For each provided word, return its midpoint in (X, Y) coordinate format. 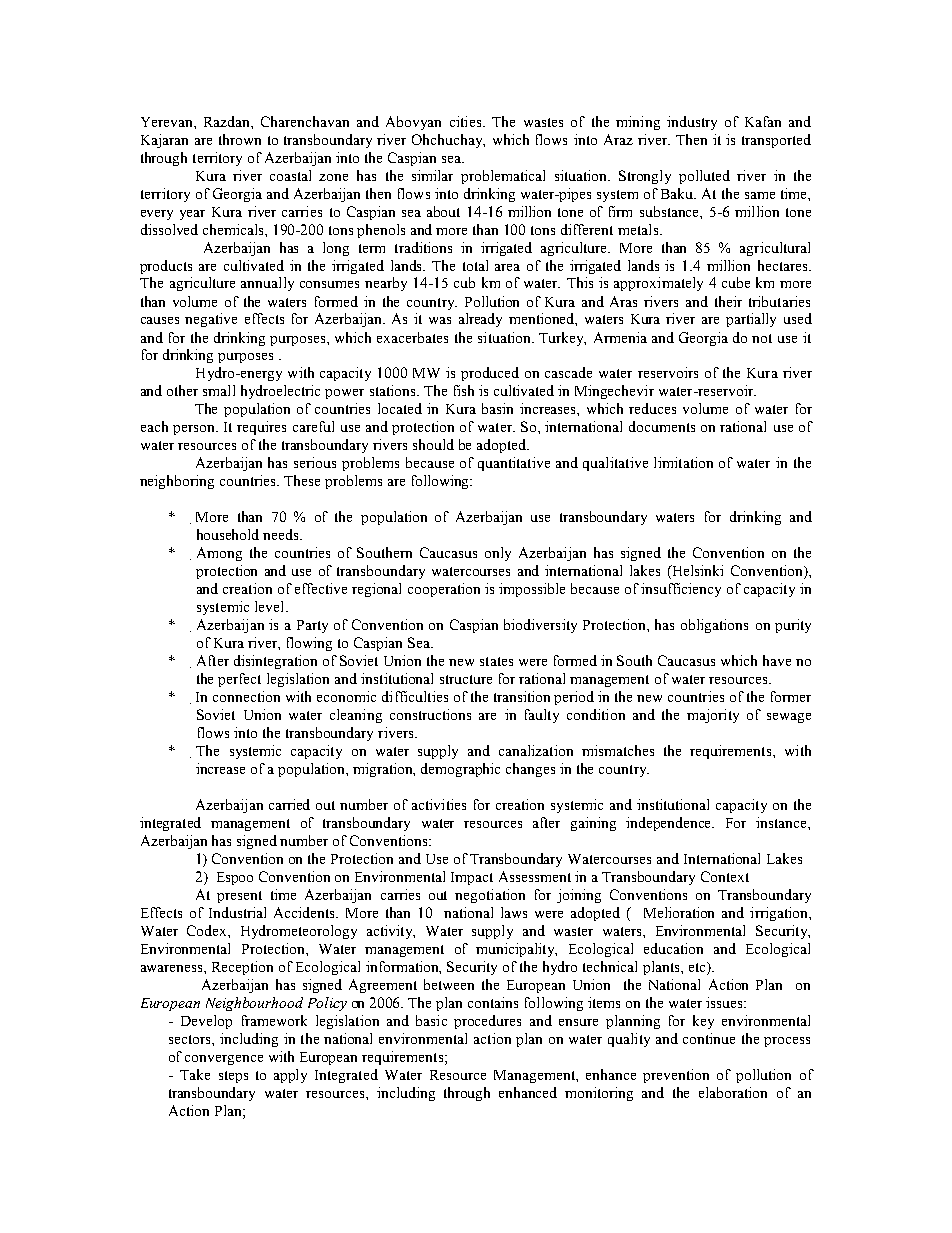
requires (261, 428)
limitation (683, 462)
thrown (240, 139)
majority (713, 716)
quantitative (514, 464)
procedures (487, 1022)
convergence (224, 1060)
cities (467, 121)
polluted (704, 177)
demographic (460, 770)
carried (289, 804)
